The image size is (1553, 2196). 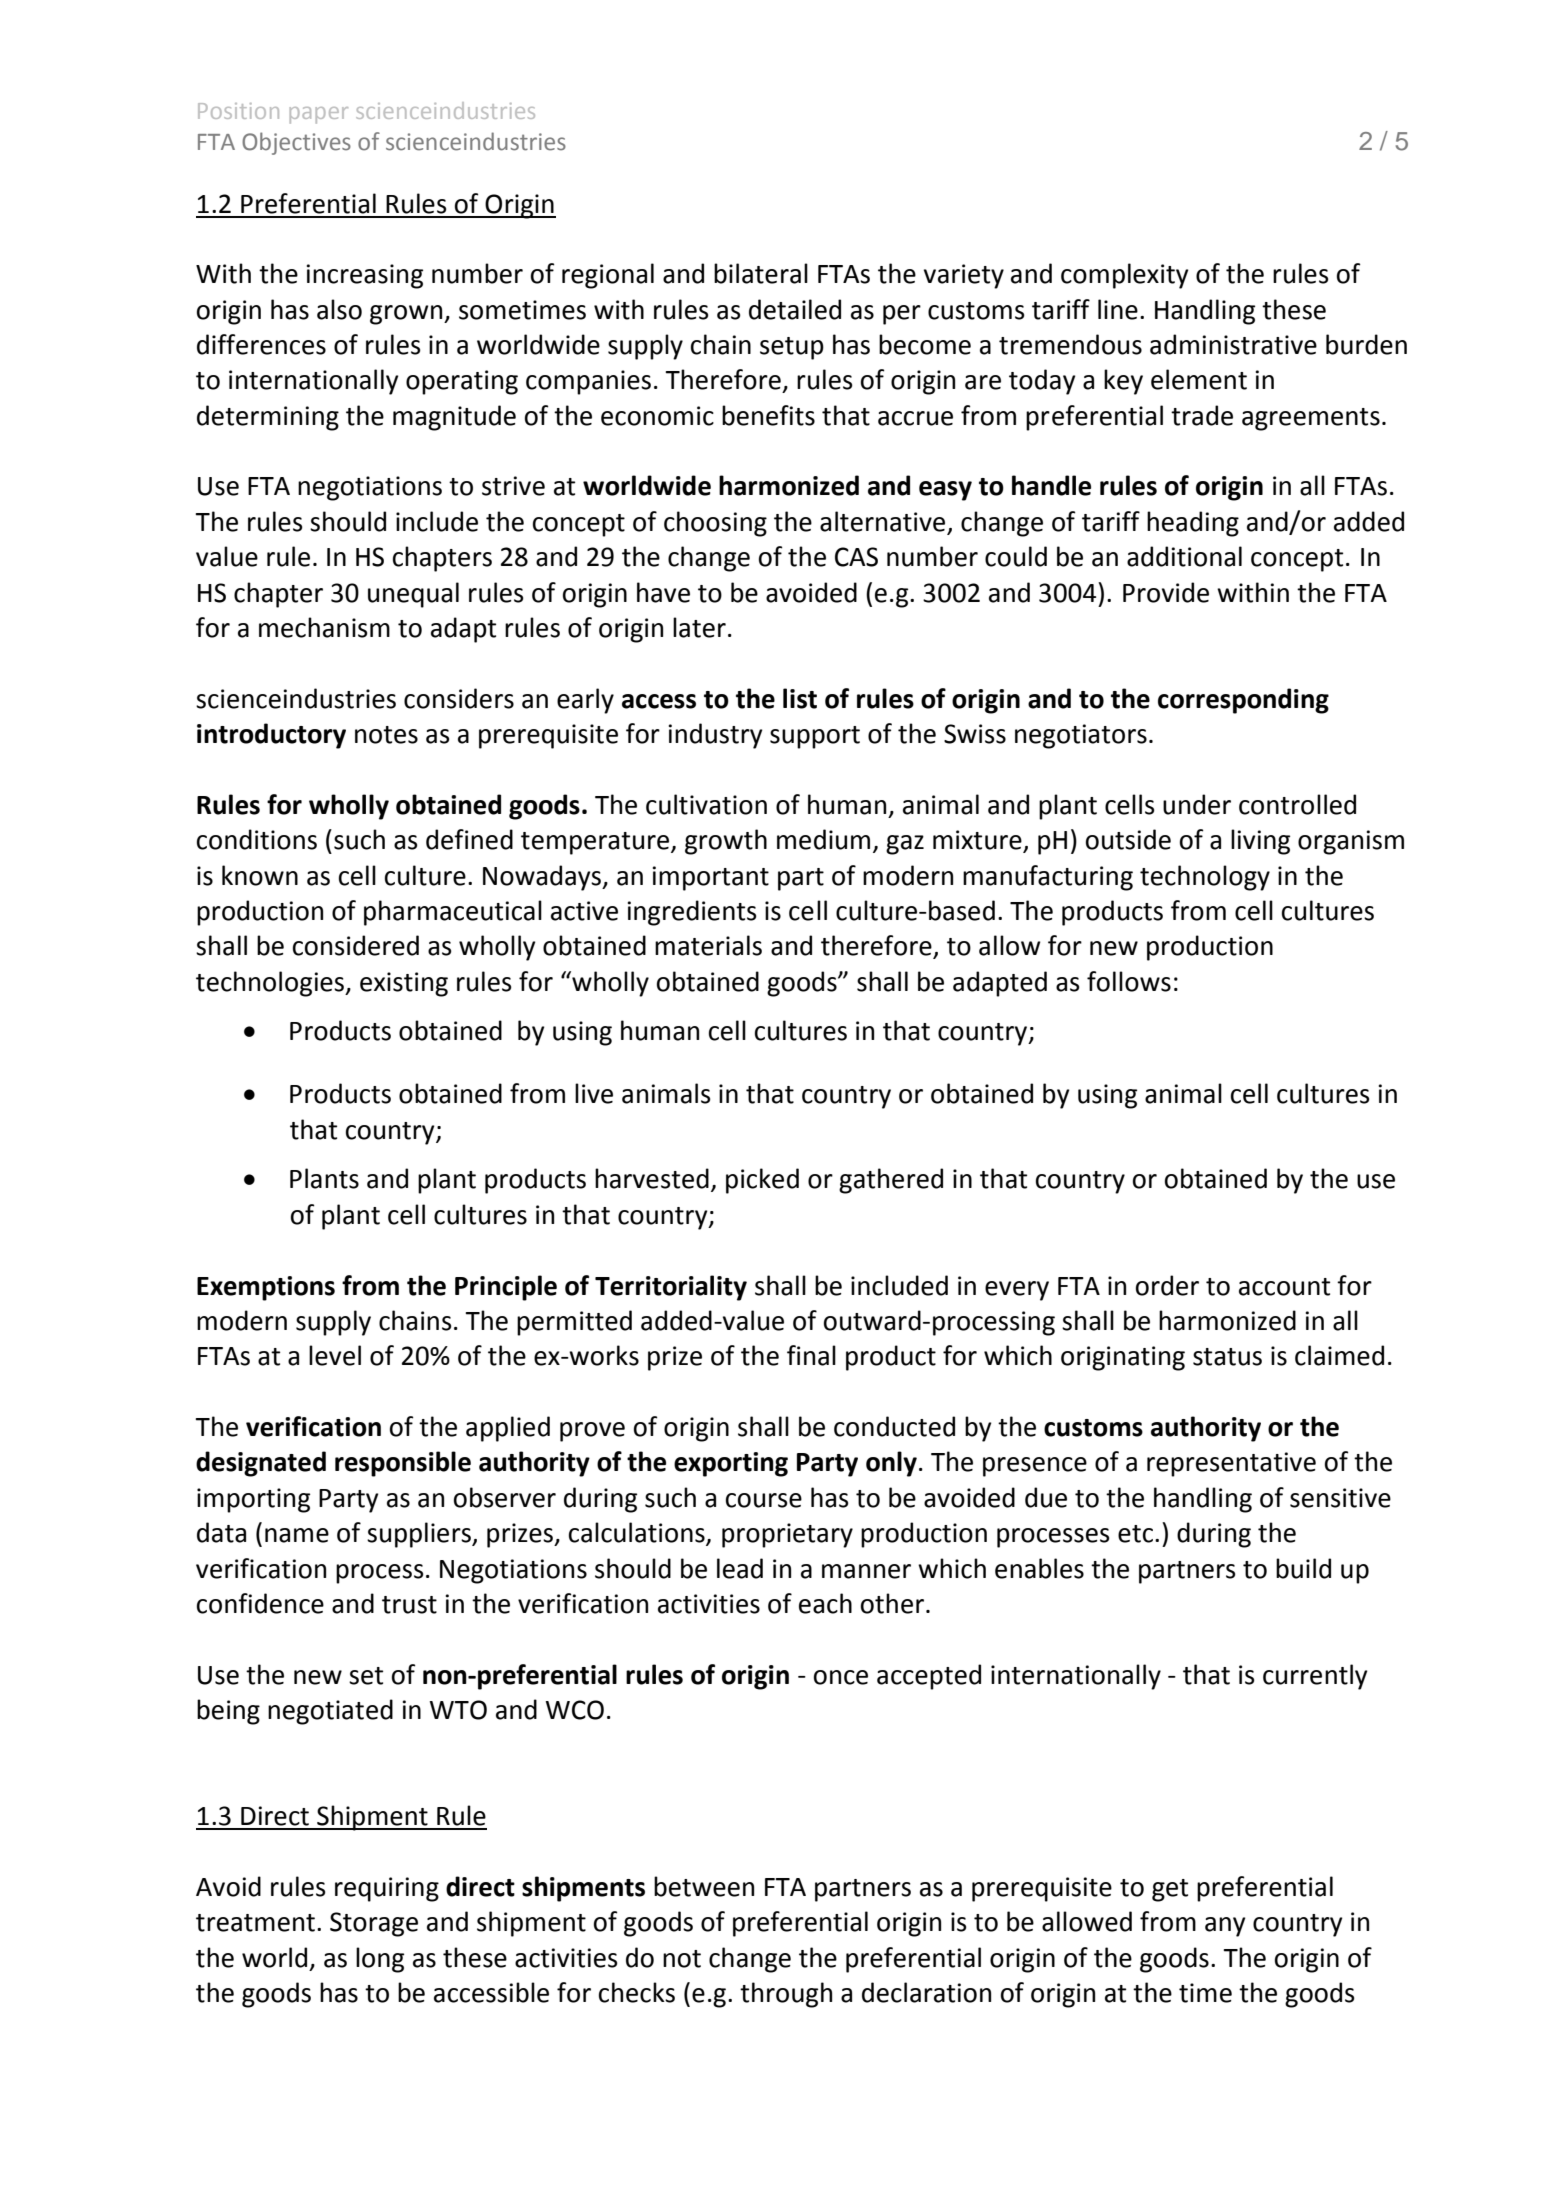 I want to click on level, so click(x=335, y=1355).
